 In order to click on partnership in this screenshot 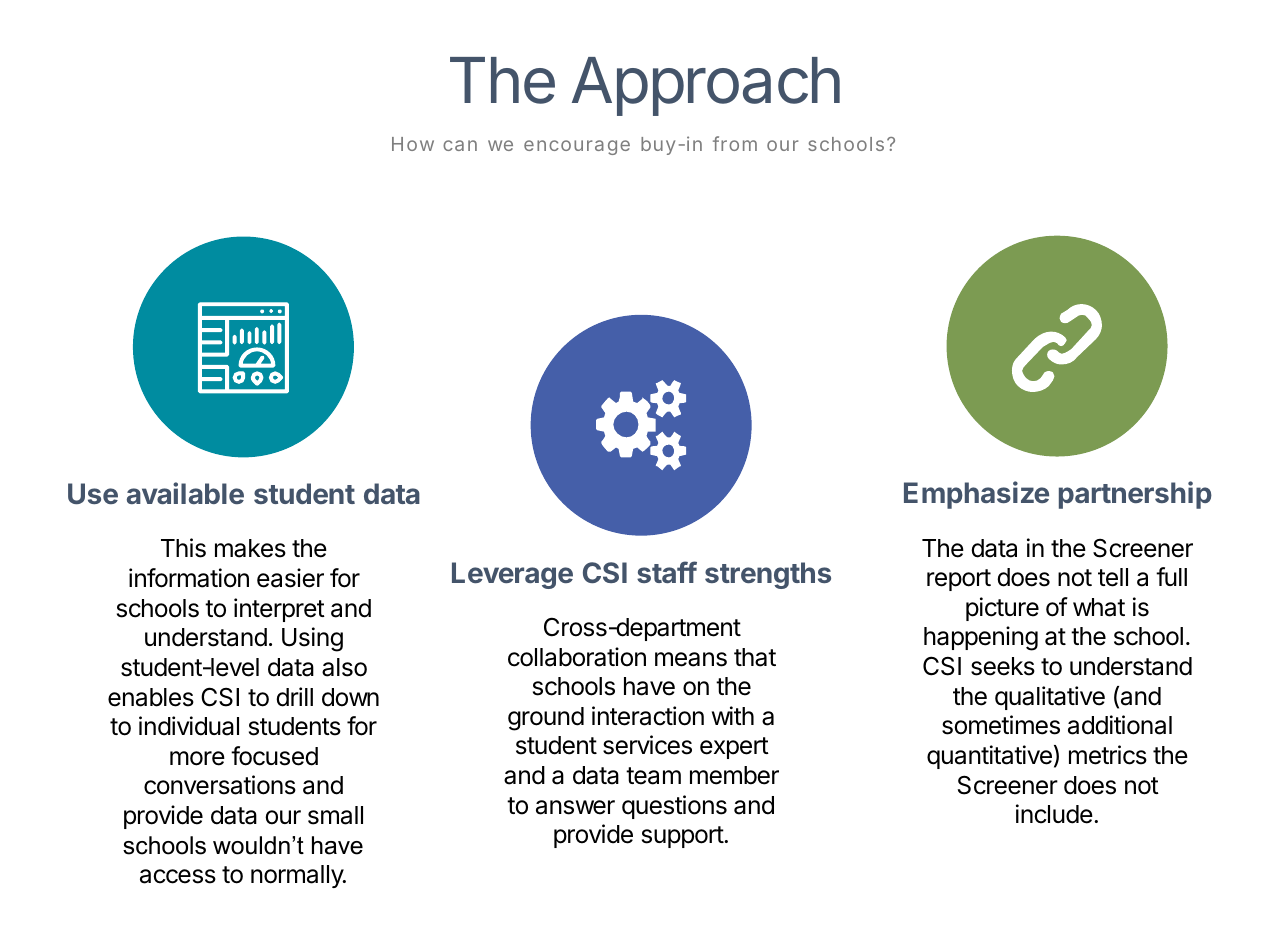, I will do `click(1135, 495)`.
